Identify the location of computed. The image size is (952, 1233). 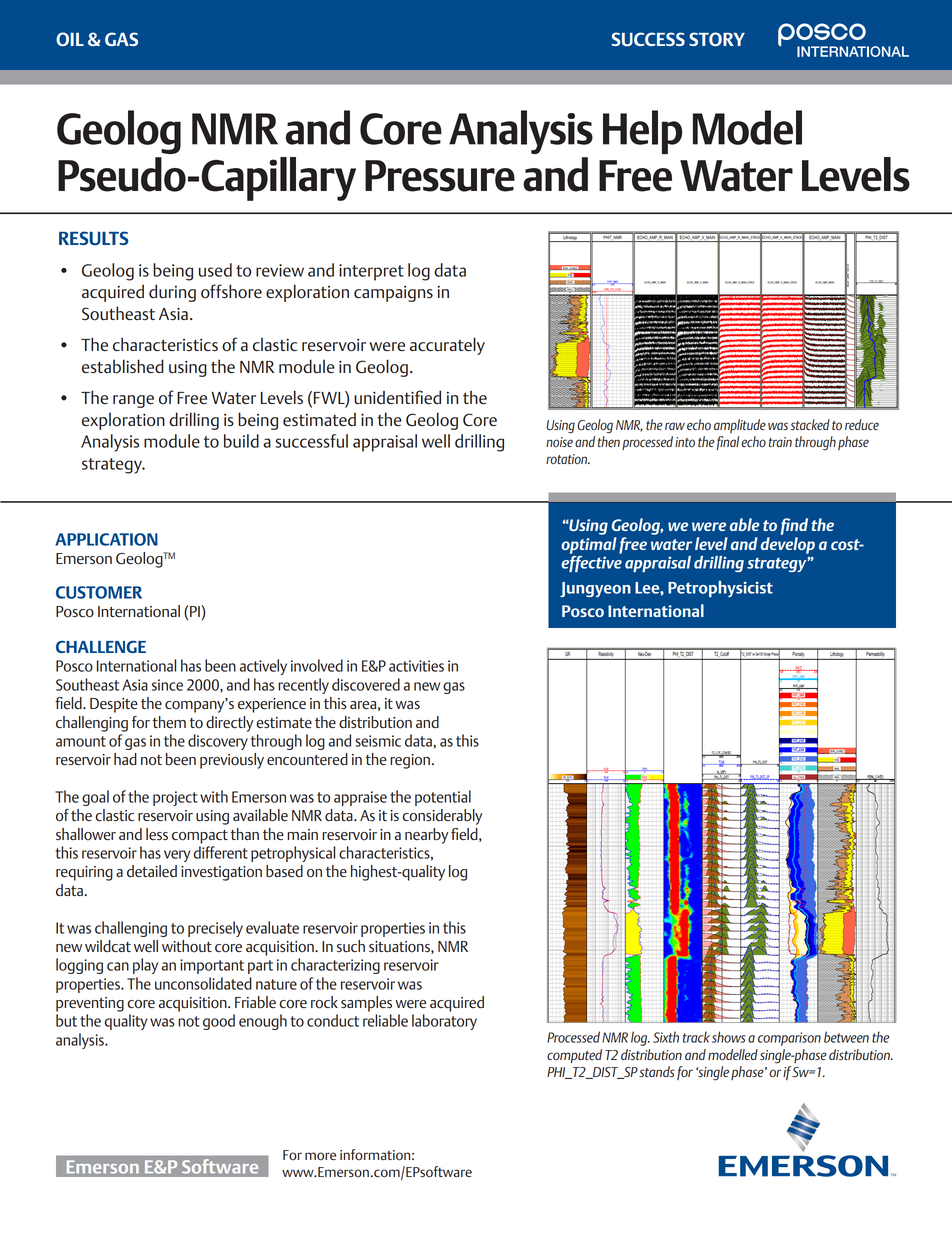
(574, 1056).
